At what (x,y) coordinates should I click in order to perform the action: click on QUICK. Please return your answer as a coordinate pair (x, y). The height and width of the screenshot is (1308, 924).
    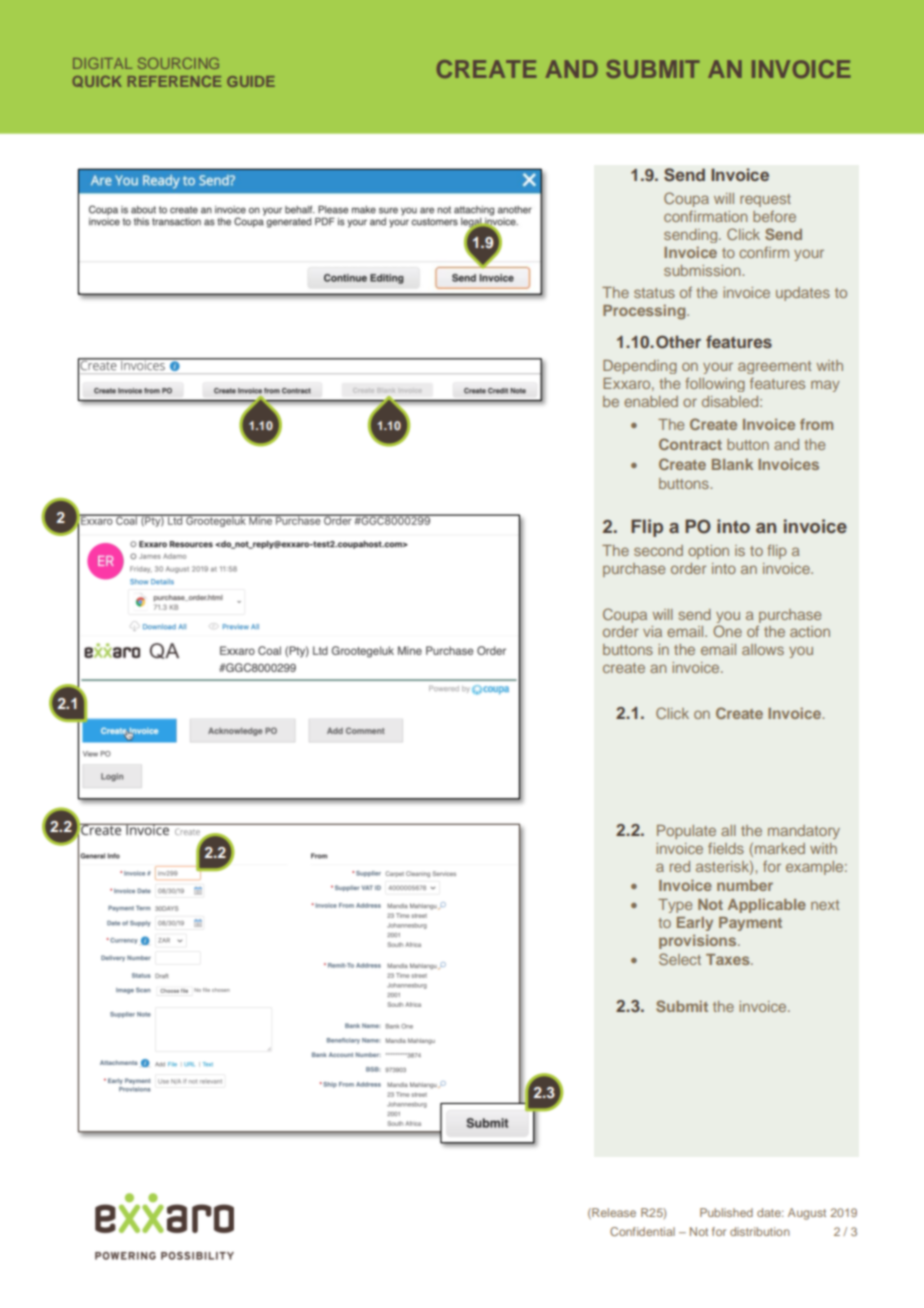
    Looking at the image, I should click on (97, 81).
